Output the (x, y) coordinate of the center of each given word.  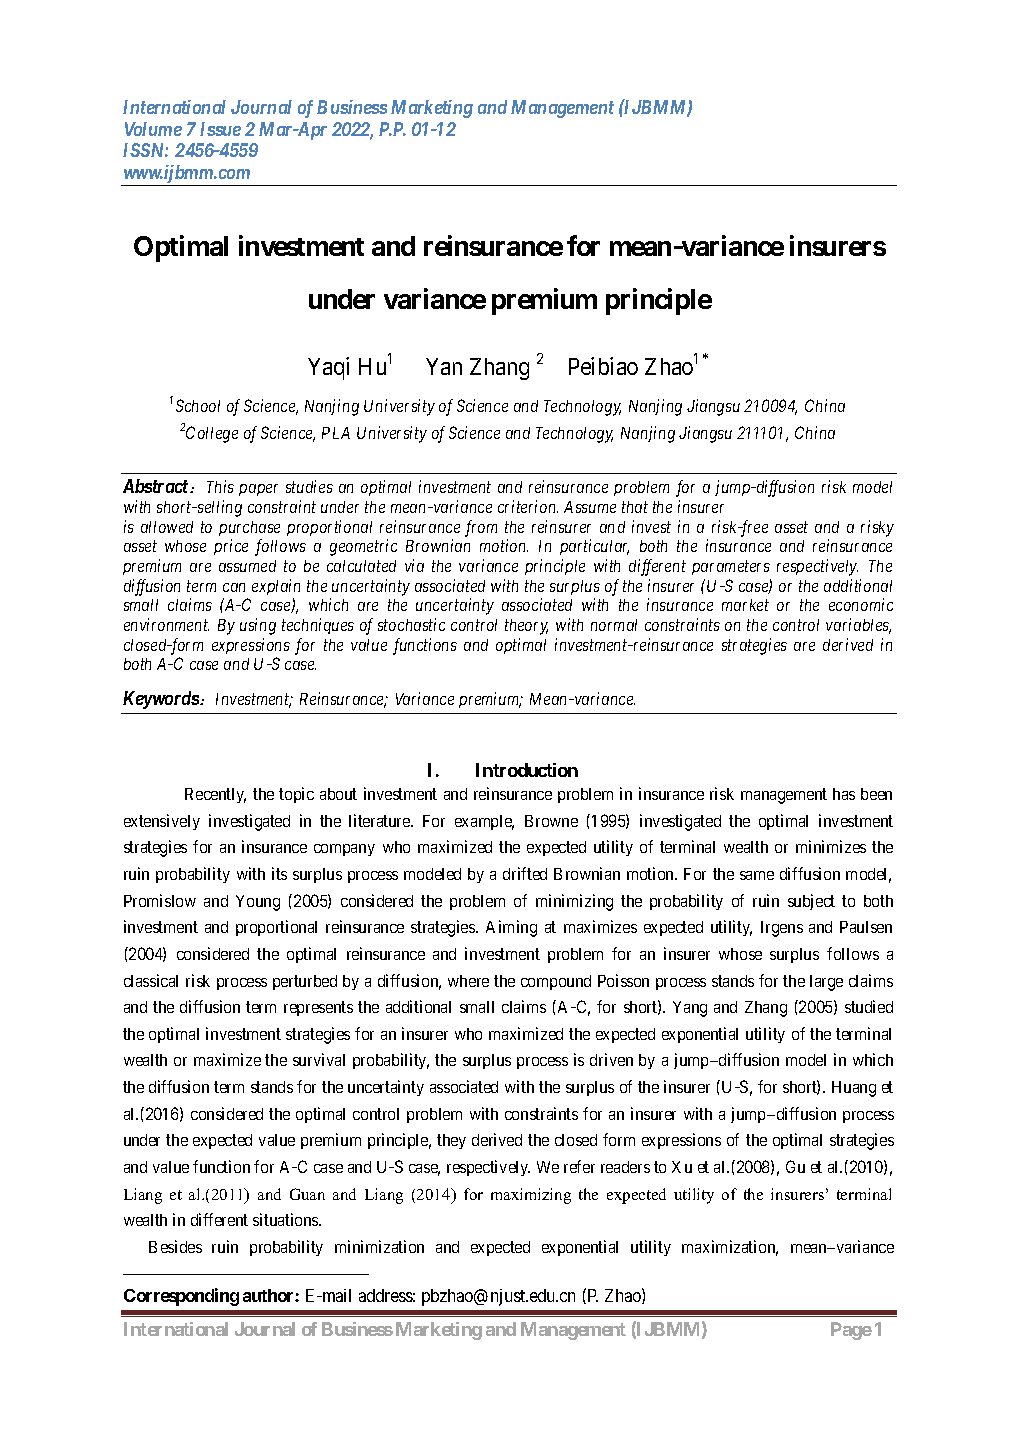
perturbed (305, 982)
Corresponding (181, 1297)
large (826, 983)
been (876, 794)
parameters (731, 568)
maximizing (531, 1196)
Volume (153, 129)
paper (258, 490)
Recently (215, 795)
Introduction (527, 770)
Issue (220, 129)
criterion (528, 506)
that (635, 507)
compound (556, 982)
